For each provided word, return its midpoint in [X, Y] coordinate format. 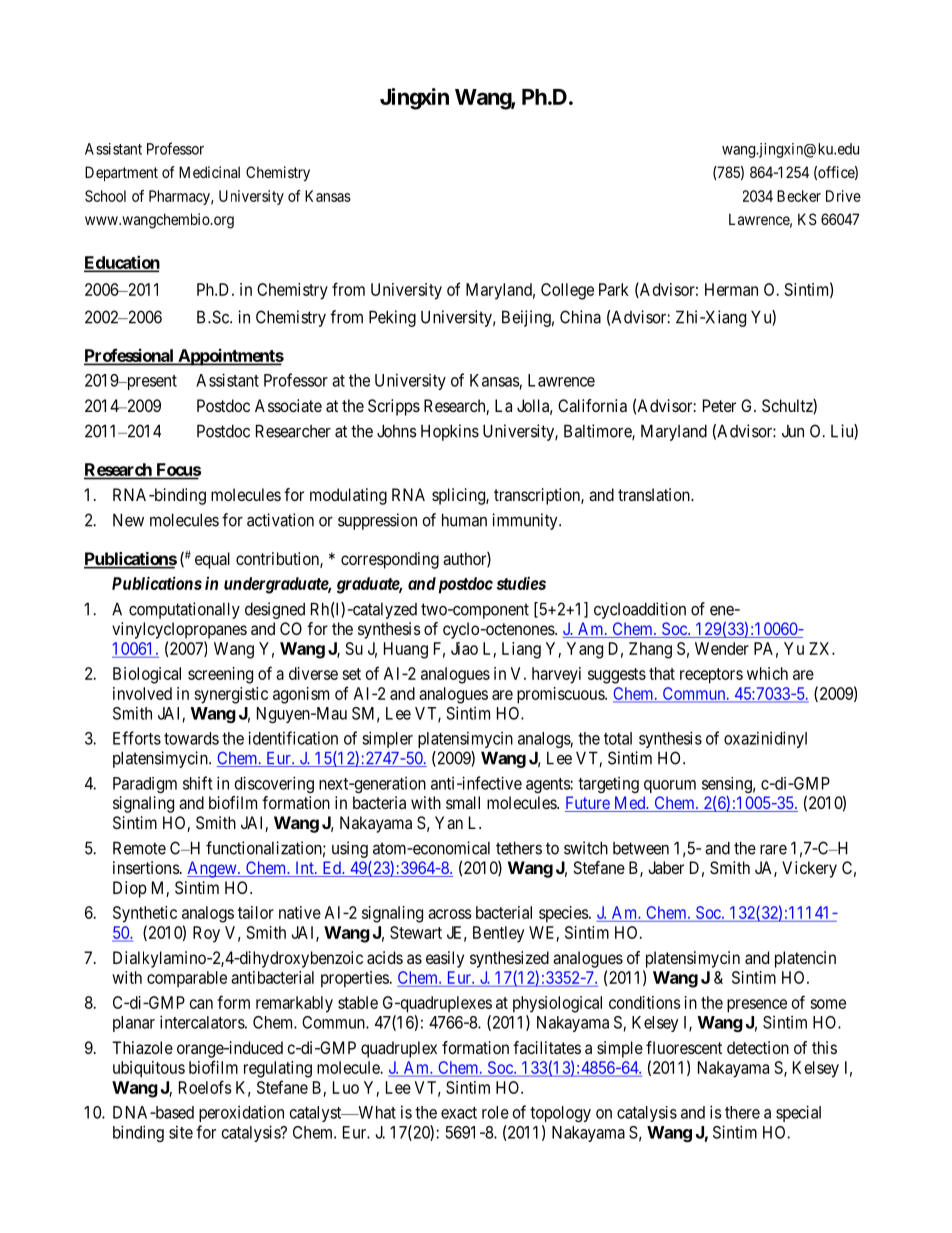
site [181, 1132]
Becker [799, 196]
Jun [793, 431]
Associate [288, 405]
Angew [213, 869]
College [567, 291]
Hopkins [450, 432]
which [767, 673]
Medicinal [209, 172]
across [449, 914]
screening [220, 675]
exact [459, 1113]
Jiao [464, 648]
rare [773, 850]
